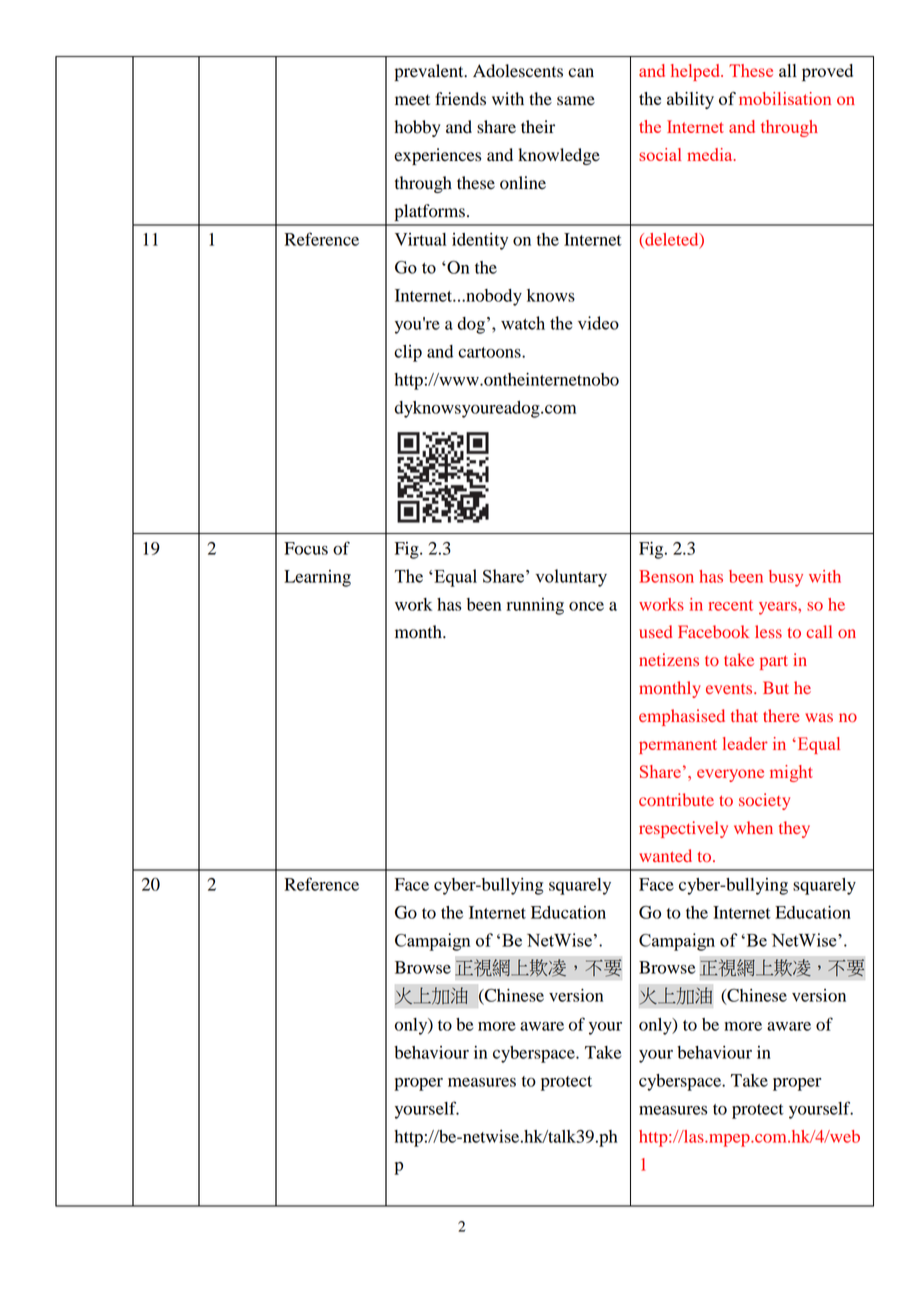 The height and width of the page is (1308, 924). I want to click on Focus, so click(306, 548).
